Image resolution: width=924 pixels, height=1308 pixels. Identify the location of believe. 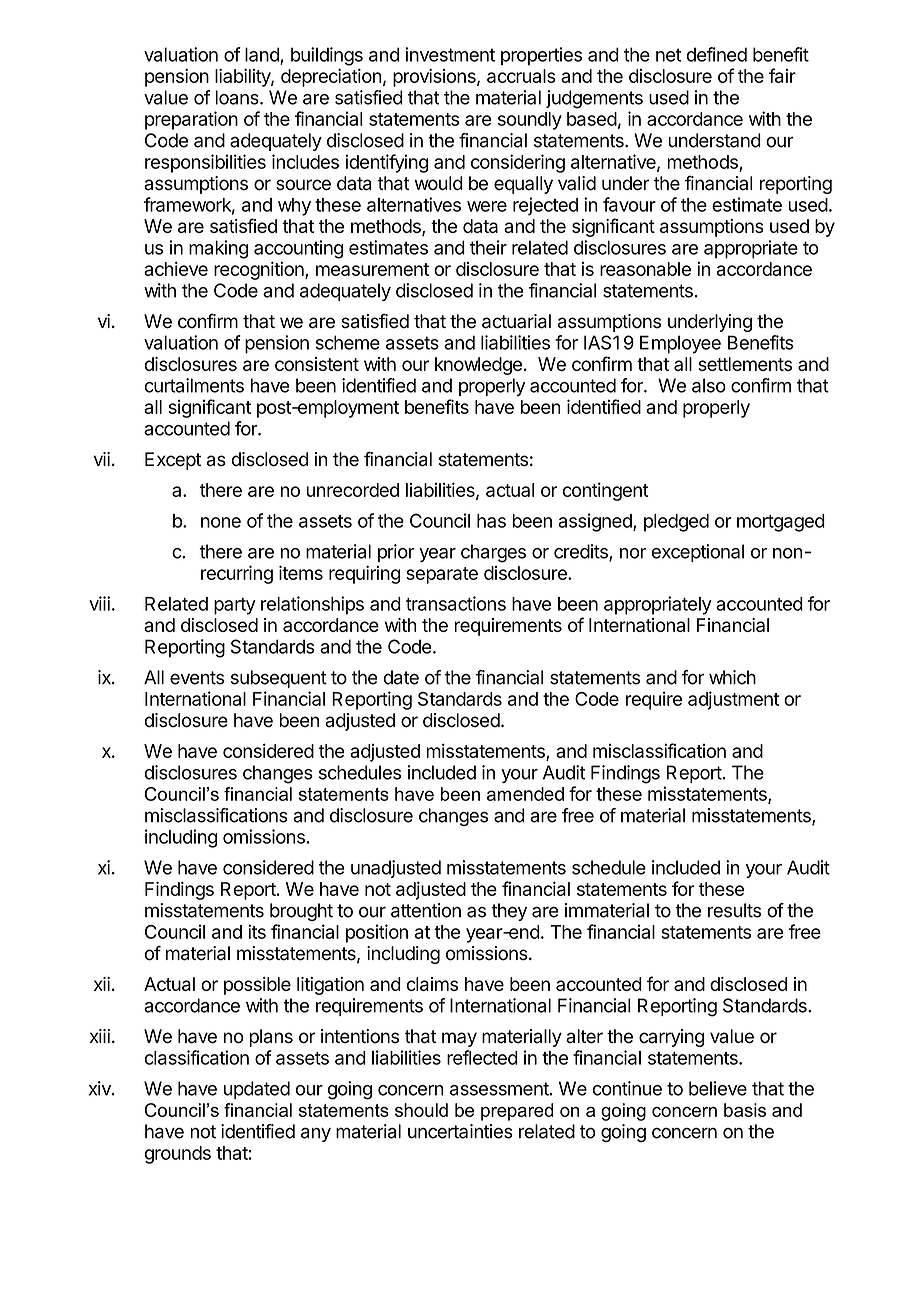
(718, 1088).
